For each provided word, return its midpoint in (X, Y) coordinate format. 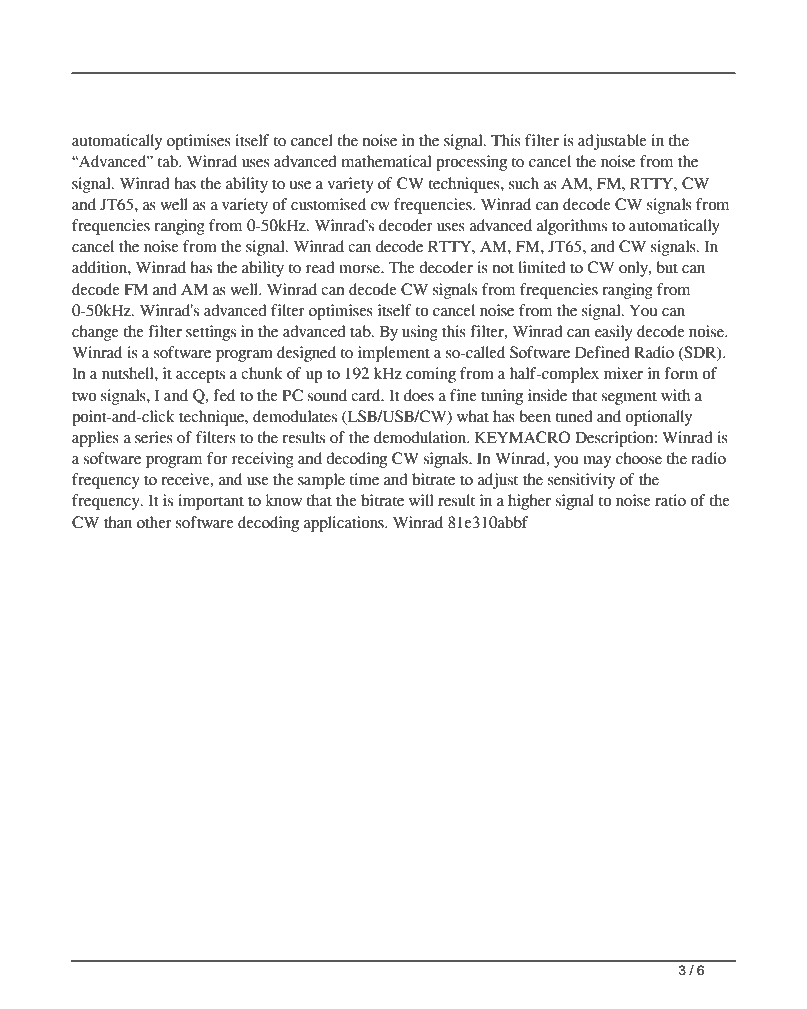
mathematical (386, 161)
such (524, 183)
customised (328, 204)
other (154, 522)
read (320, 267)
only (634, 269)
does (419, 395)
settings (211, 333)
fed (224, 395)
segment (629, 398)
